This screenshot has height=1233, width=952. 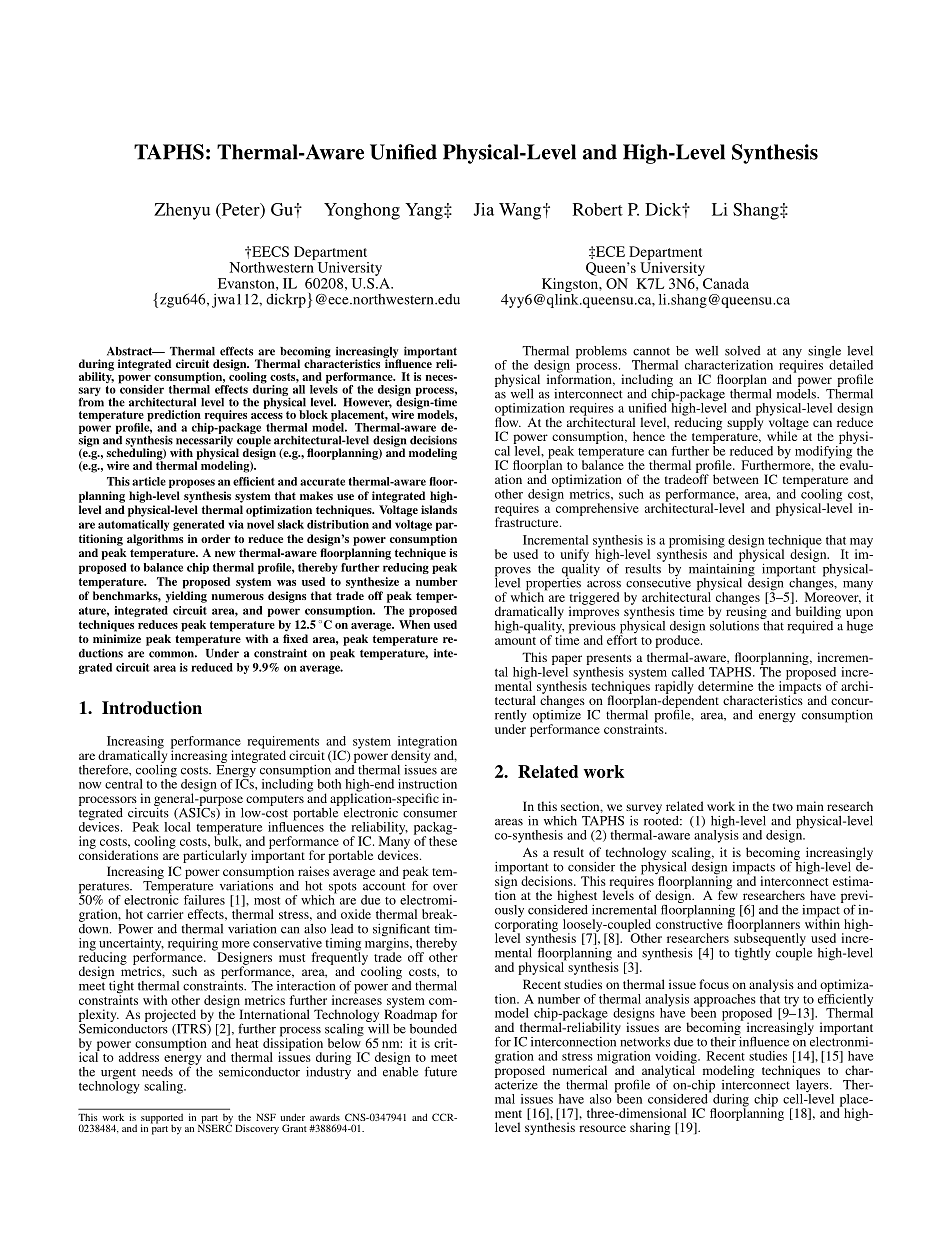 What do you see at coordinates (508, 421) in the screenshot?
I see `flow` at bounding box center [508, 421].
